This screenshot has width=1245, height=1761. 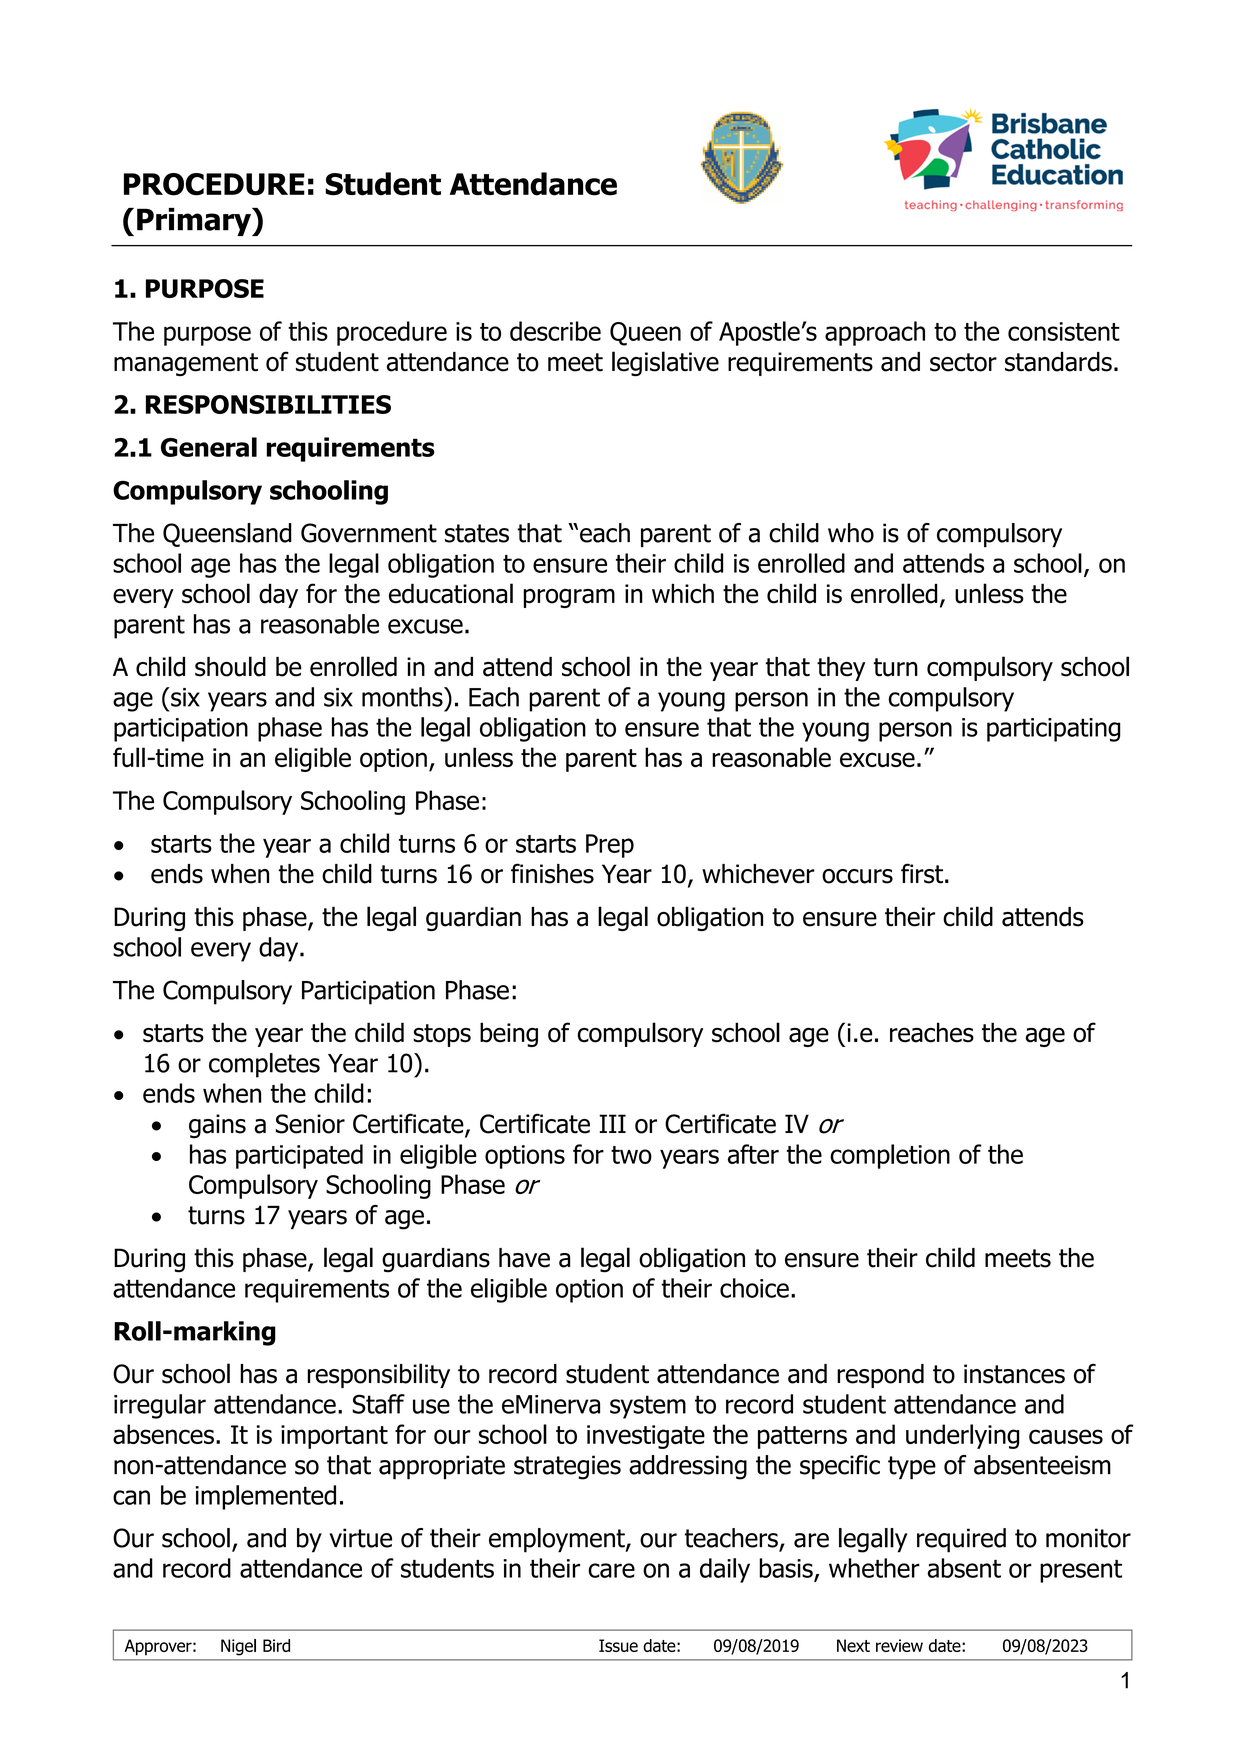 I want to click on consistent, so click(x=1064, y=331).
